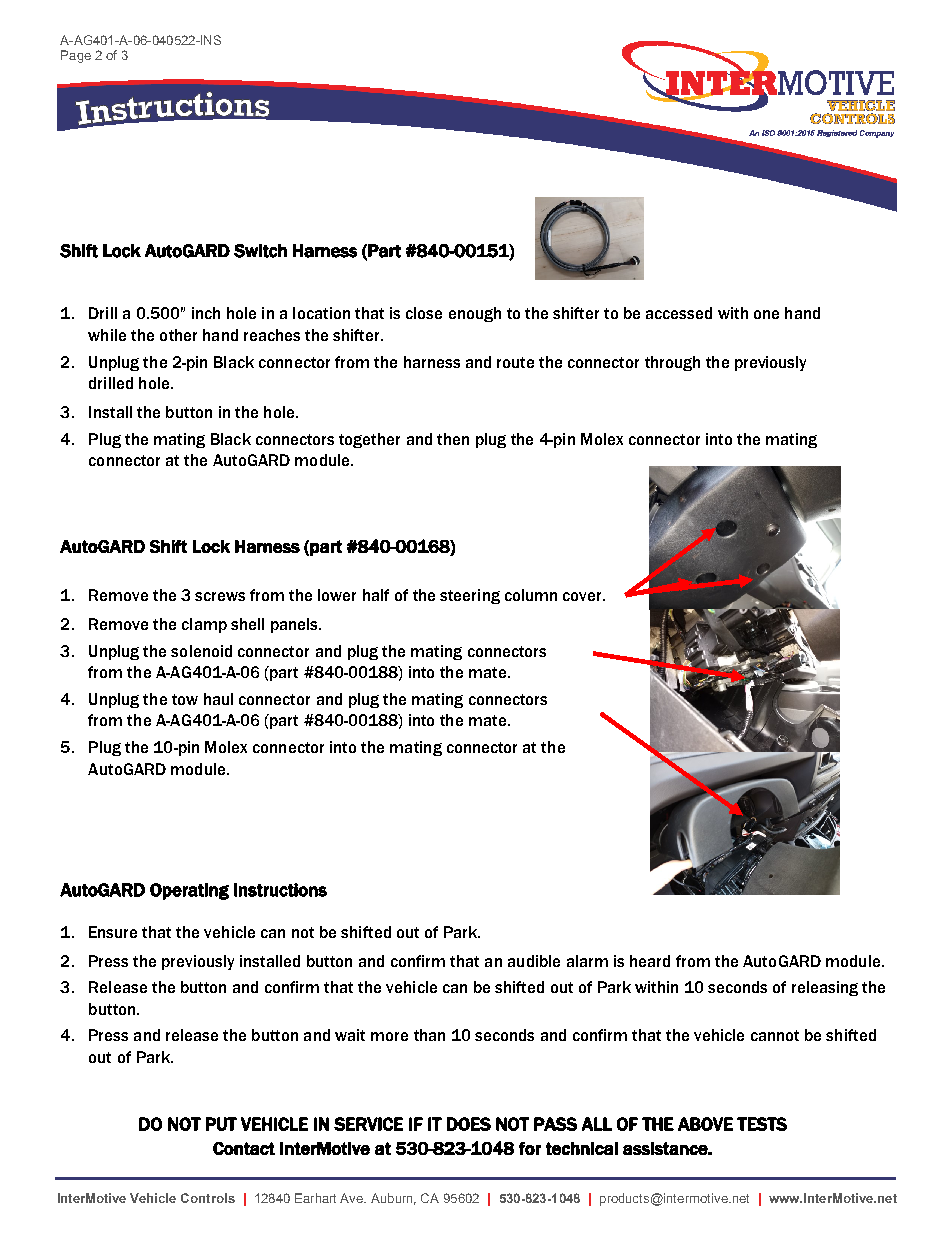  I want to click on Page, so click(76, 56).
